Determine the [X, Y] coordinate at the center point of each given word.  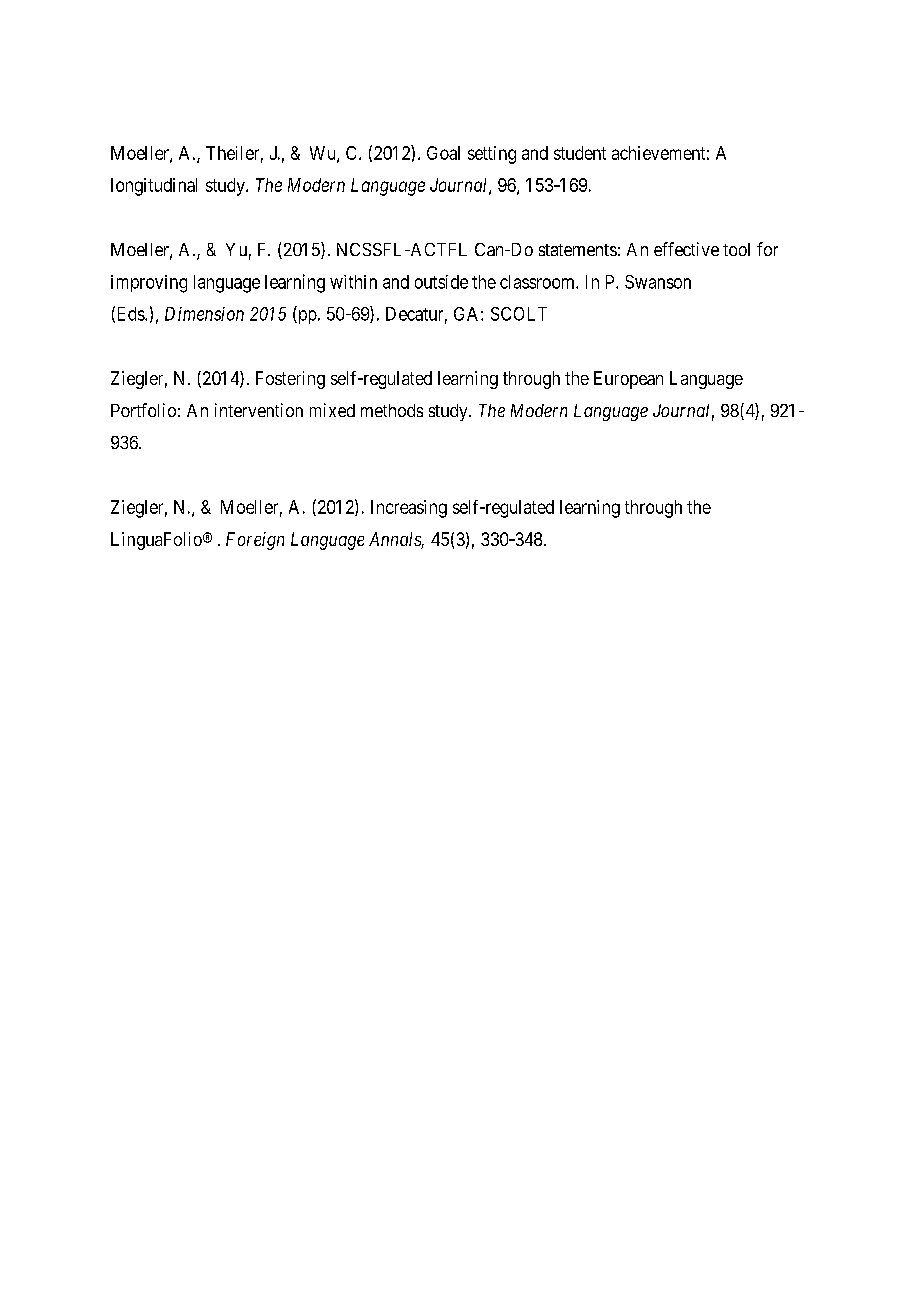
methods [392, 410]
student [580, 153]
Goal [443, 153]
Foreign [255, 541]
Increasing [409, 509]
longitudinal [154, 187]
